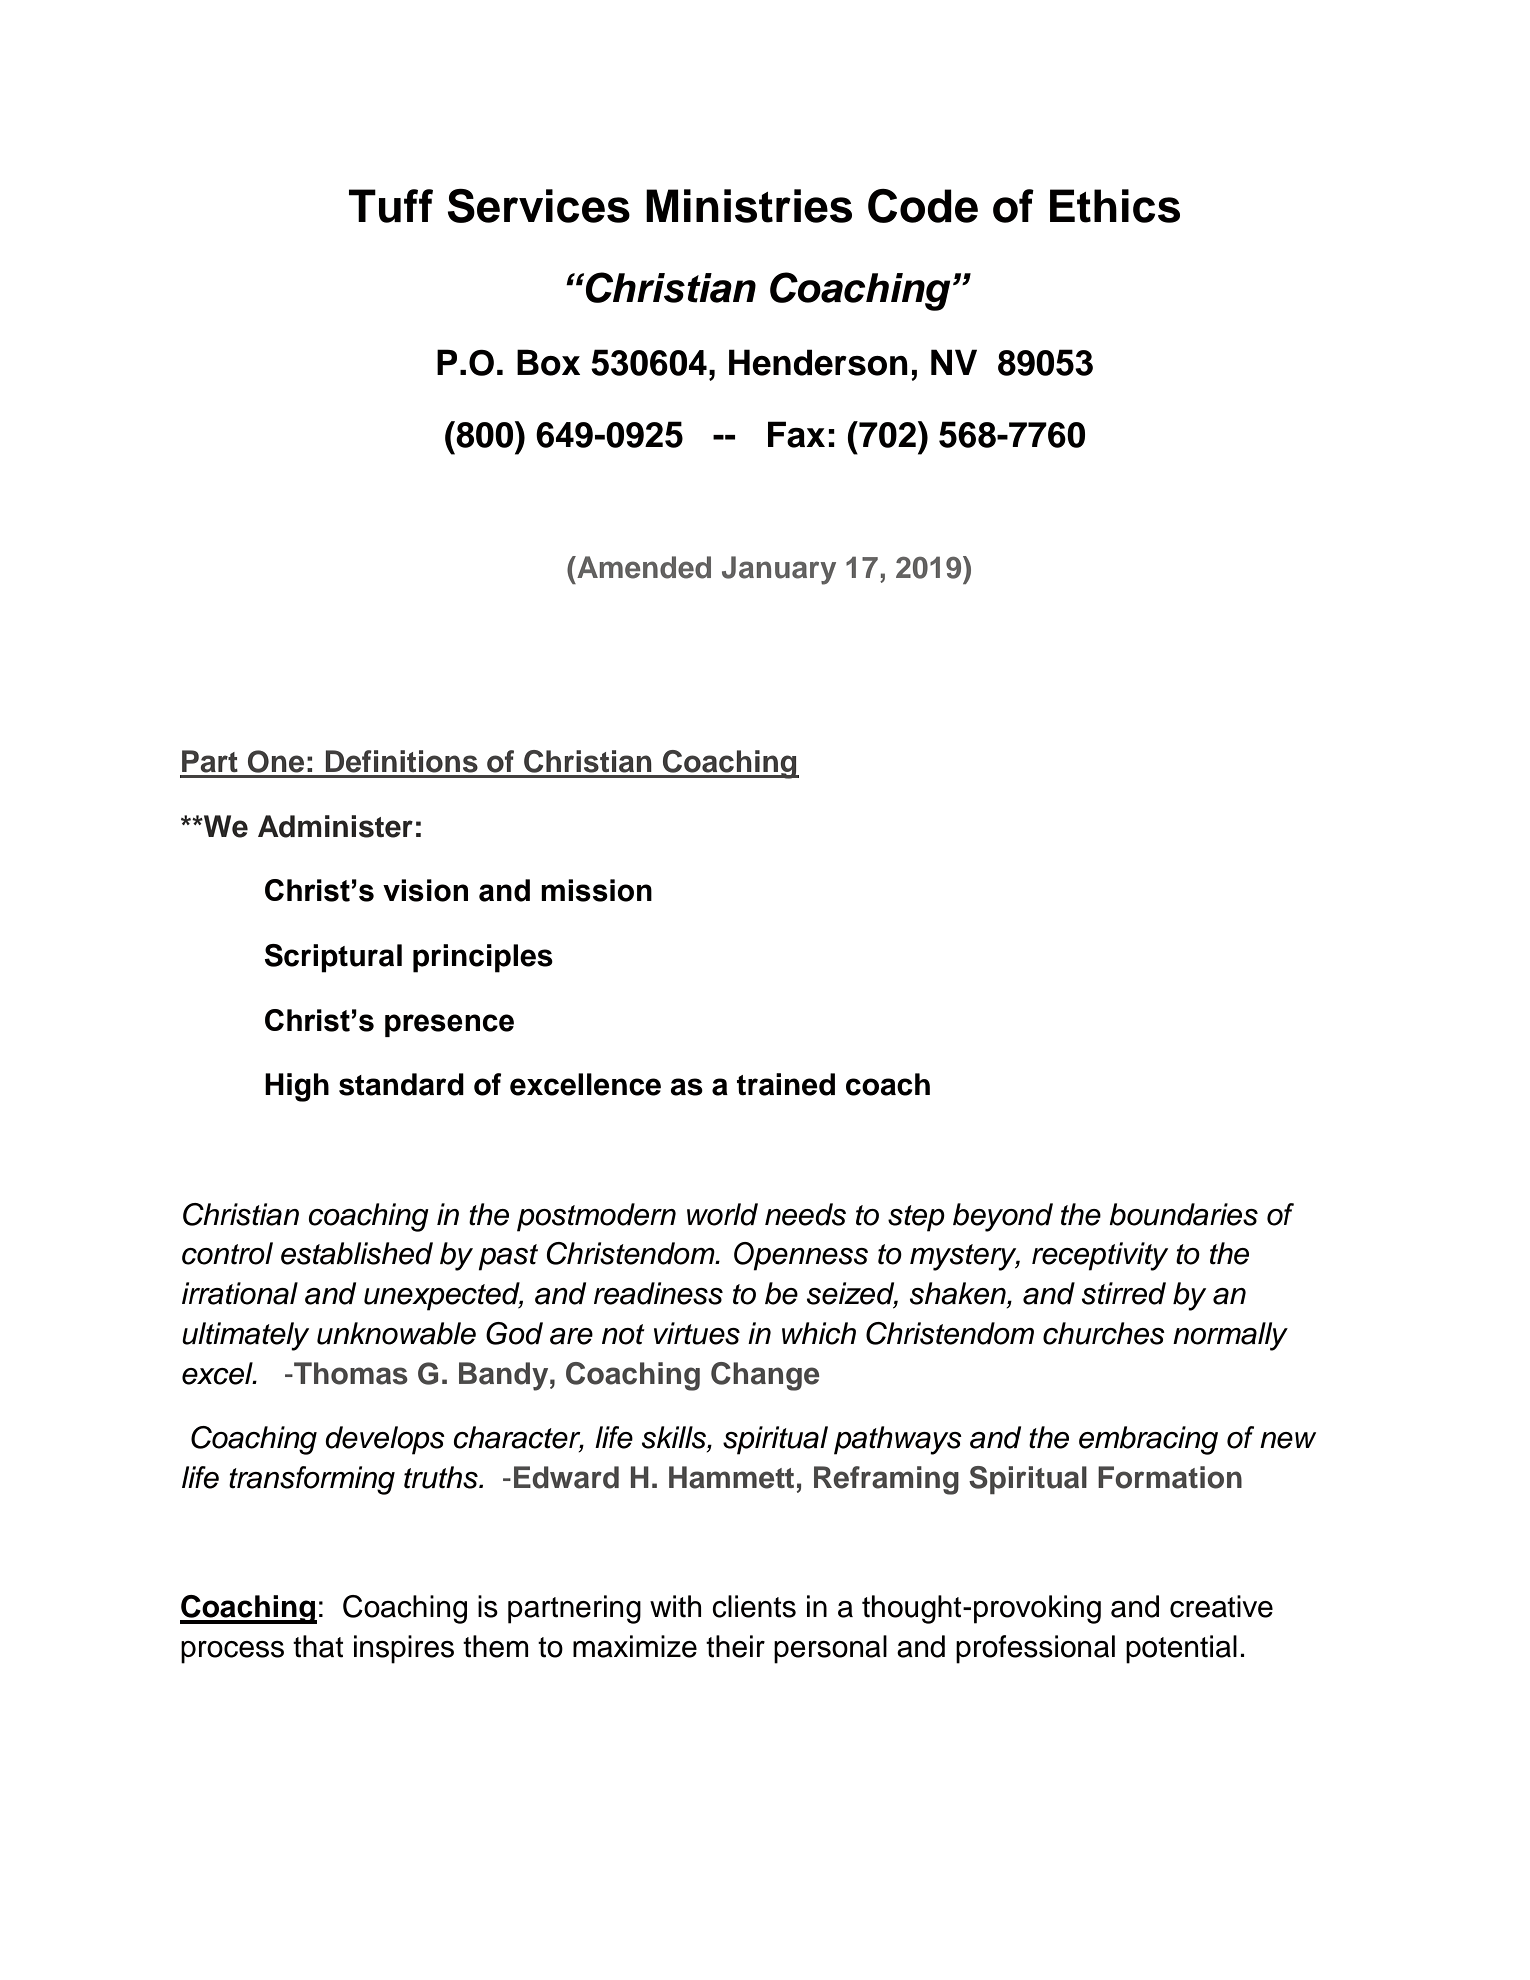 This page has width=1530, height=1980. Describe the element at coordinates (749, 206) in the page. I see `Ministries` at that location.
